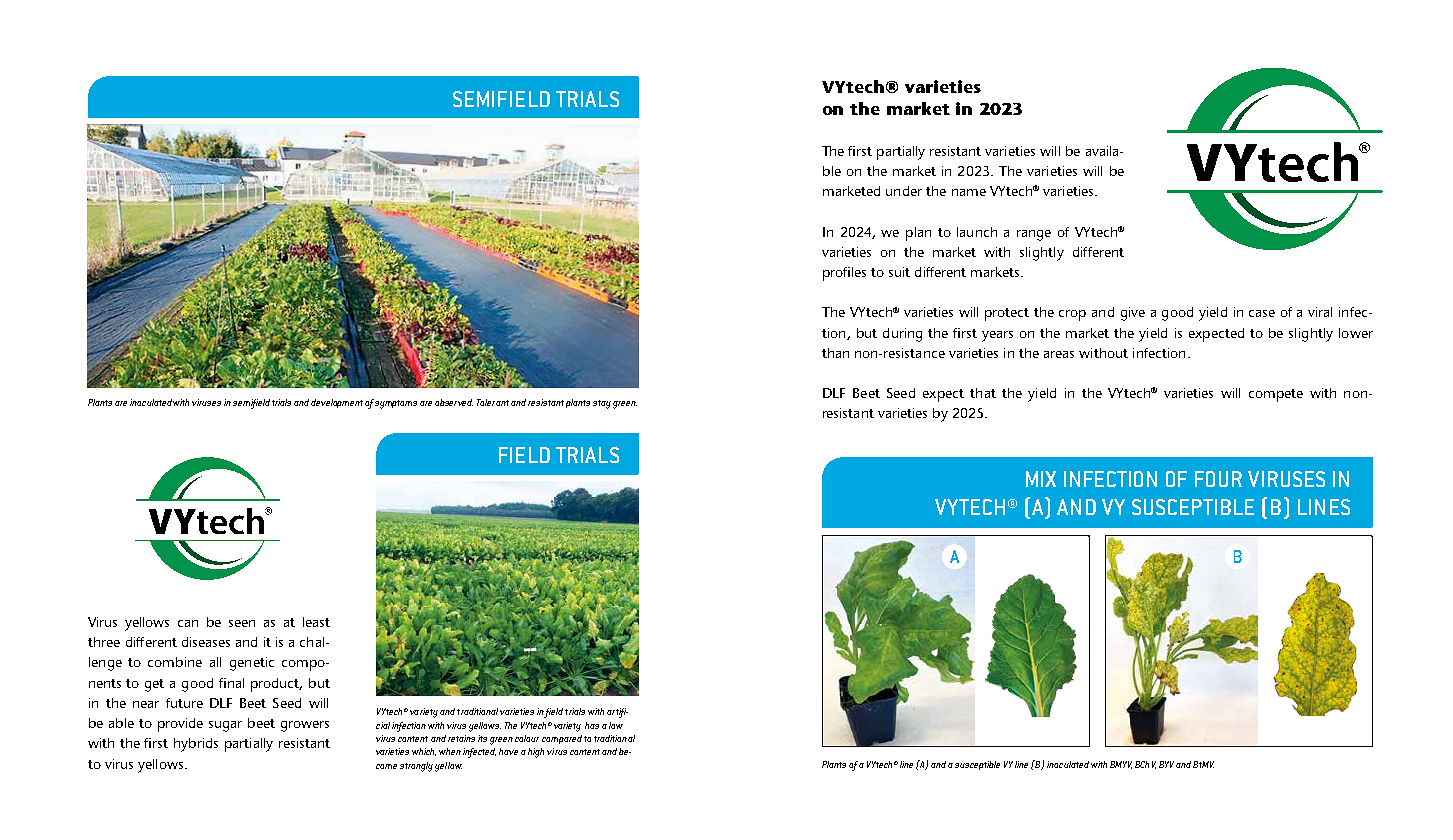 This document has height=840, width=1453. I want to click on development, so click(338, 403).
